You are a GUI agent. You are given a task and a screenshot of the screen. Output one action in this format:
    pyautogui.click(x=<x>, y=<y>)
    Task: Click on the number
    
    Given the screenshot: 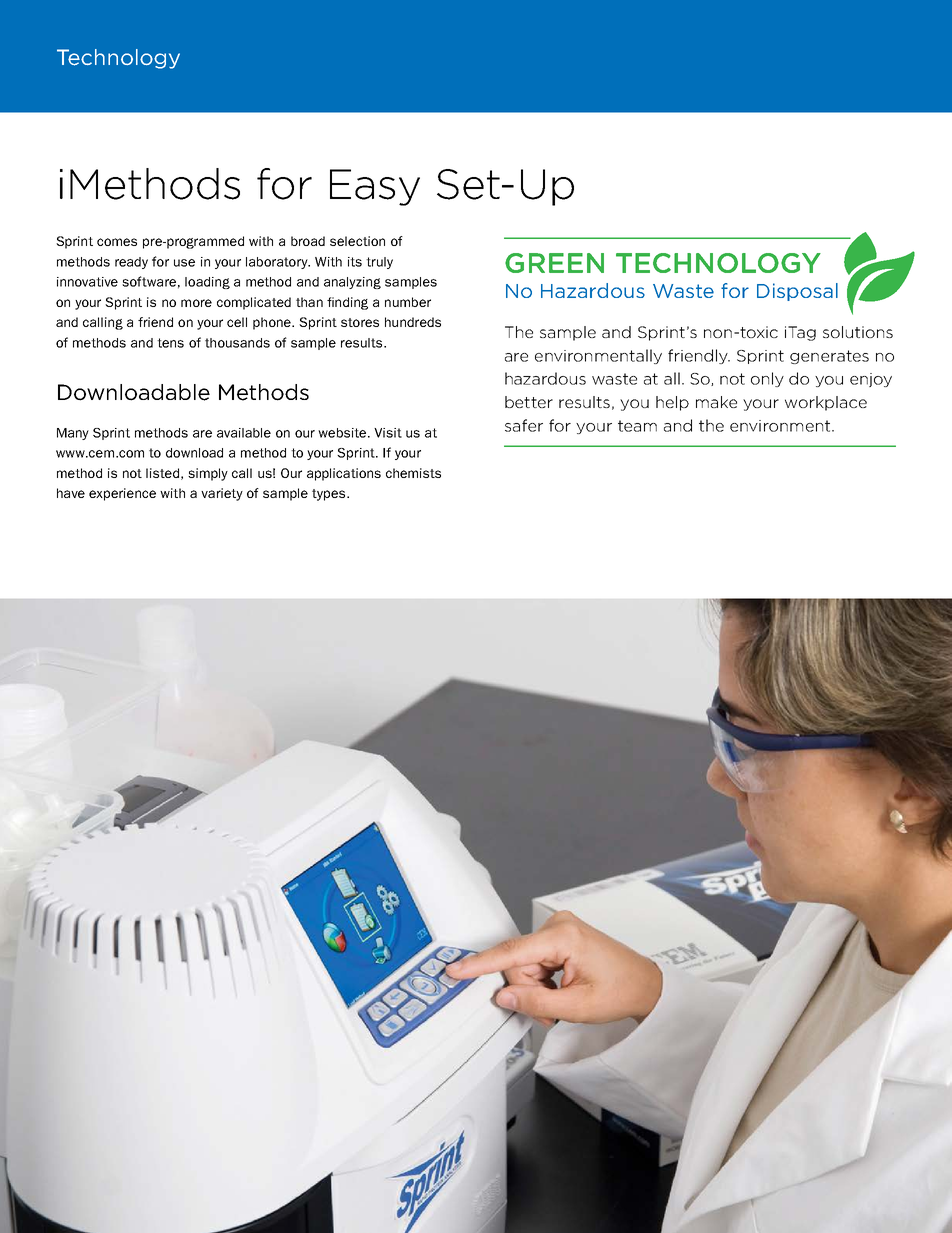 What is the action you would take?
    pyautogui.click(x=408, y=302)
